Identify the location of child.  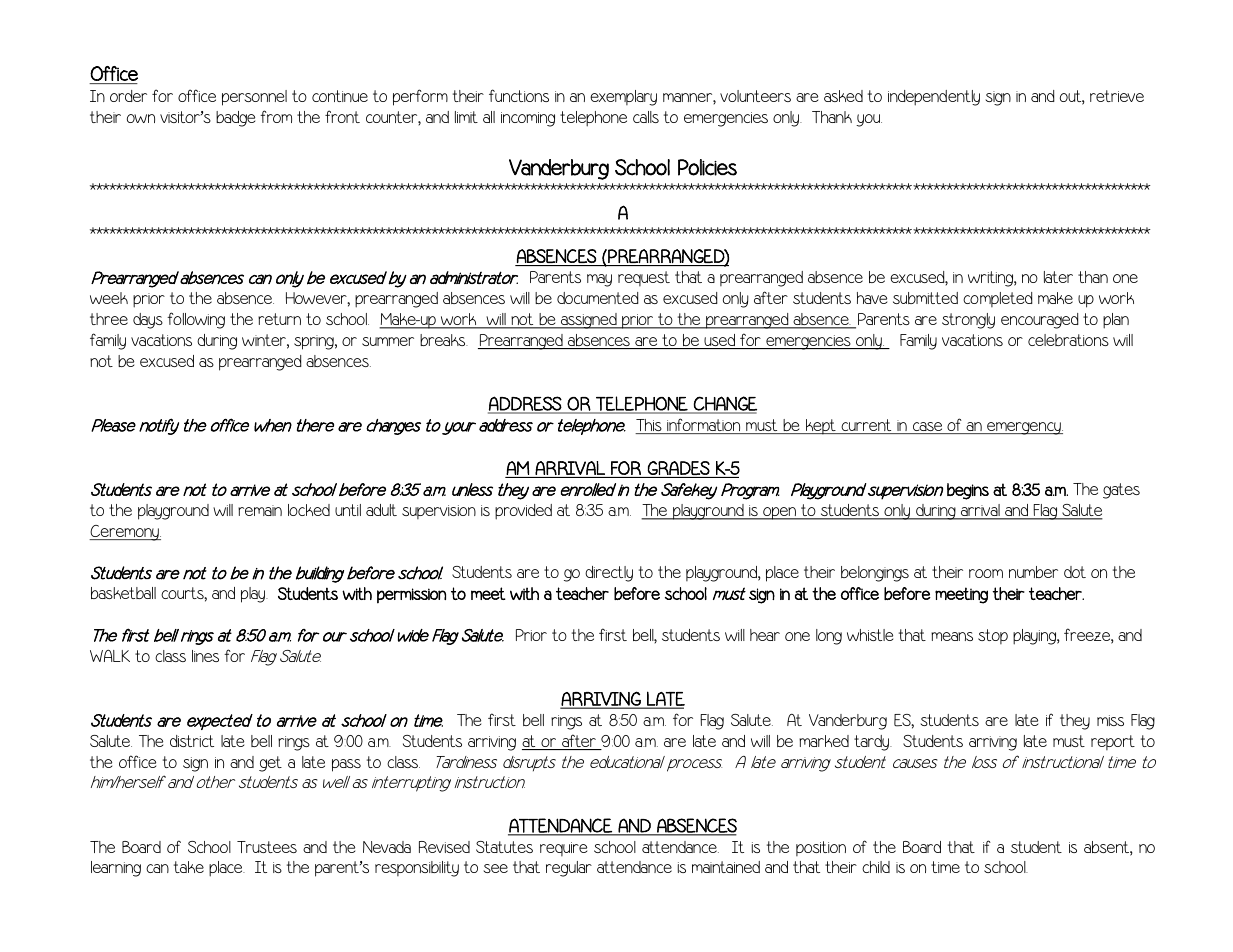
(876, 867).
